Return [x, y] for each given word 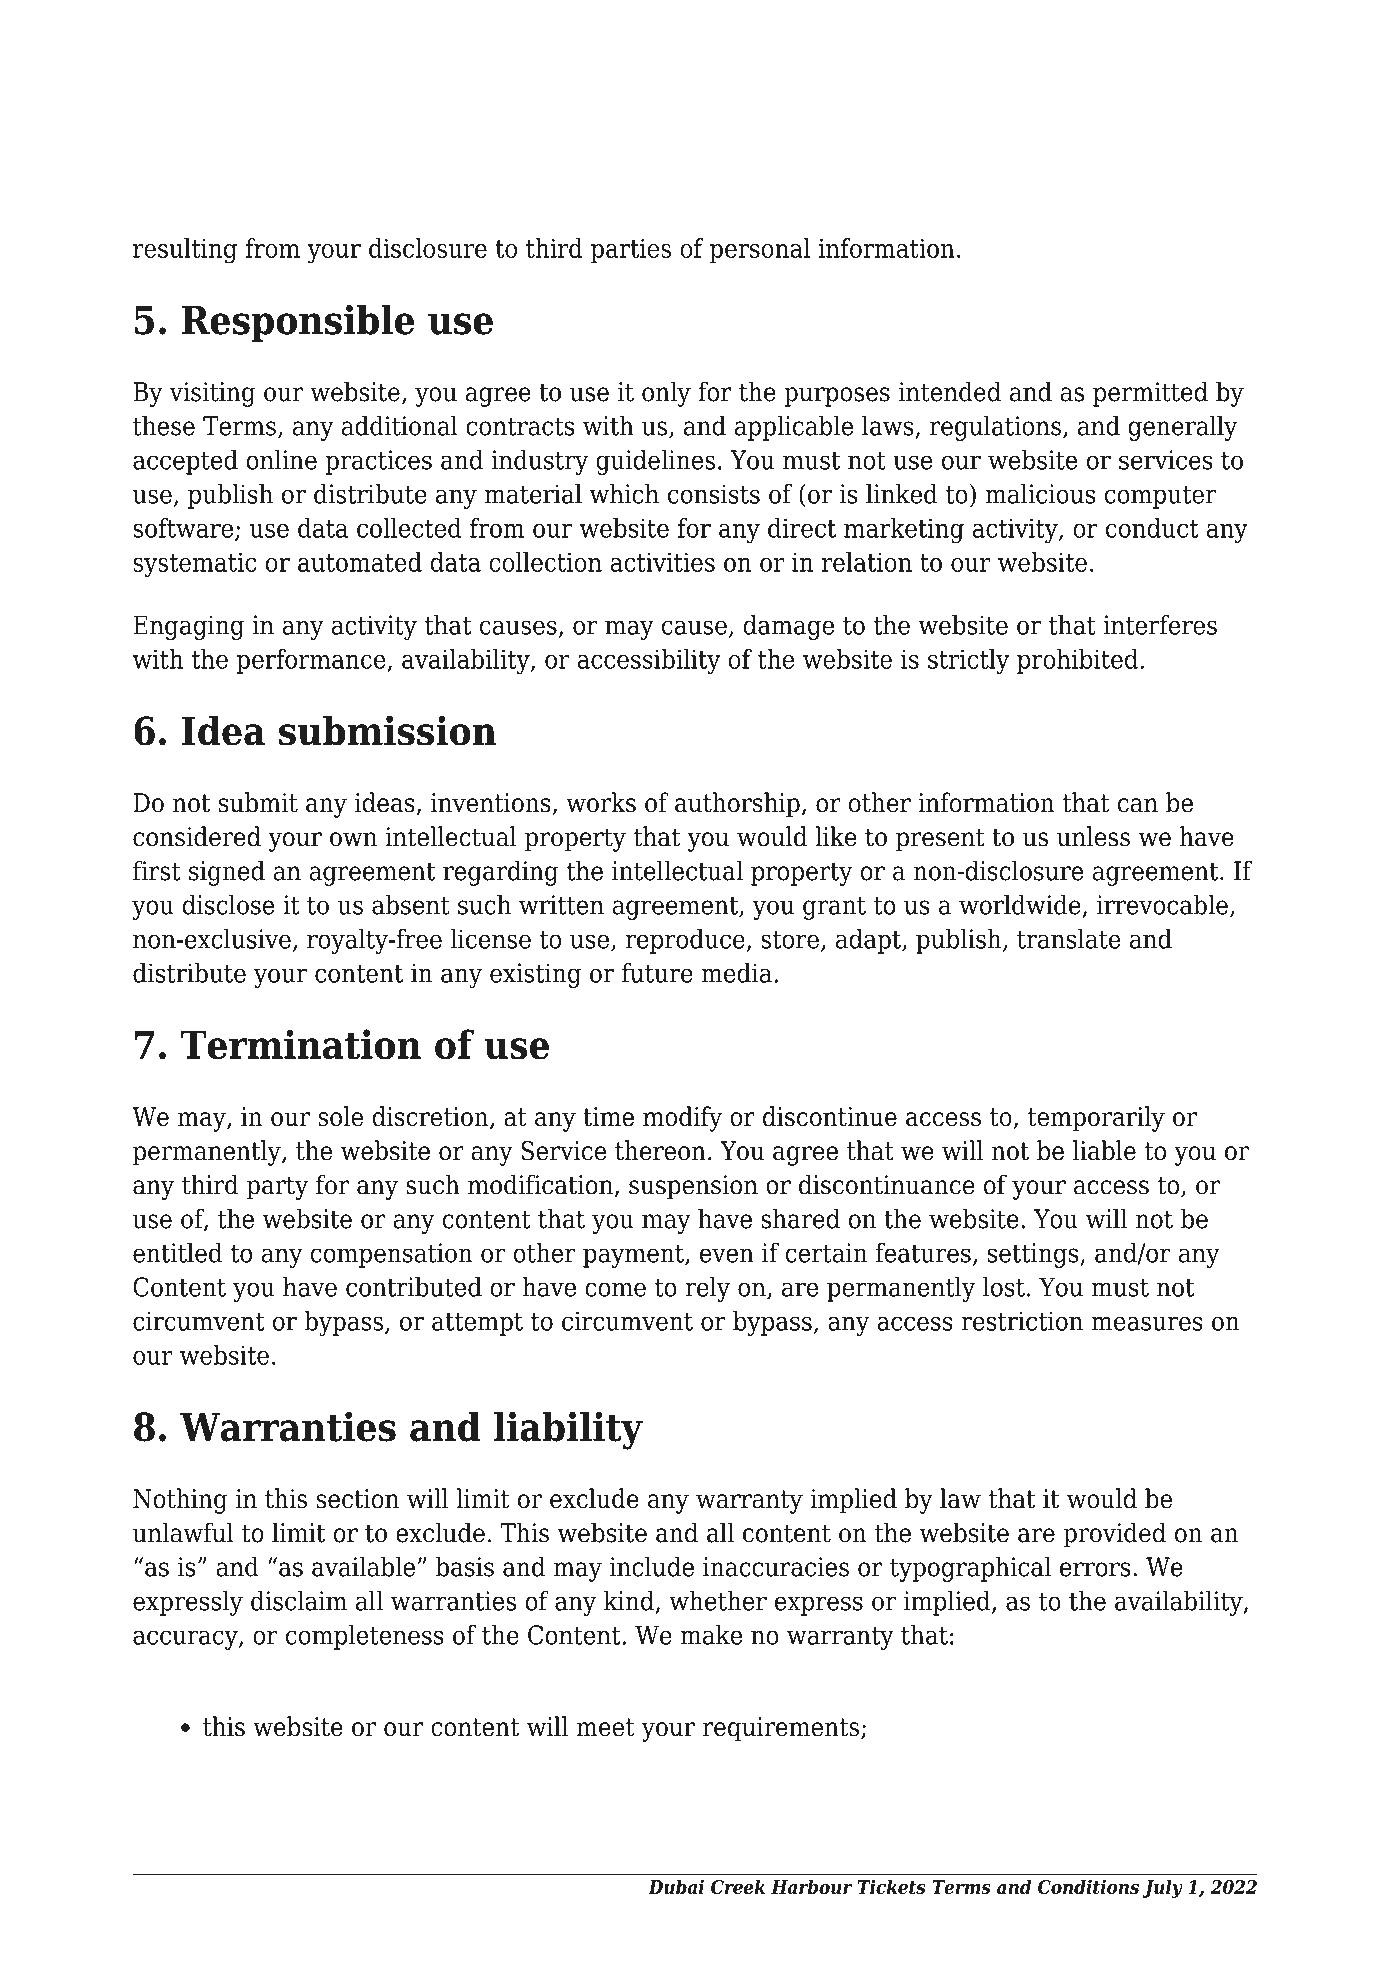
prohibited [1077, 661]
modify [682, 1119]
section [358, 1499]
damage [788, 627]
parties [631, 250]
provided [1114, 1535]
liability [568, 1430]
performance [312, 661]
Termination [301, 1044]
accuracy [186, 1640]
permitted [1150, 394]
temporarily [1096, 1119]
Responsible [298, 323]
